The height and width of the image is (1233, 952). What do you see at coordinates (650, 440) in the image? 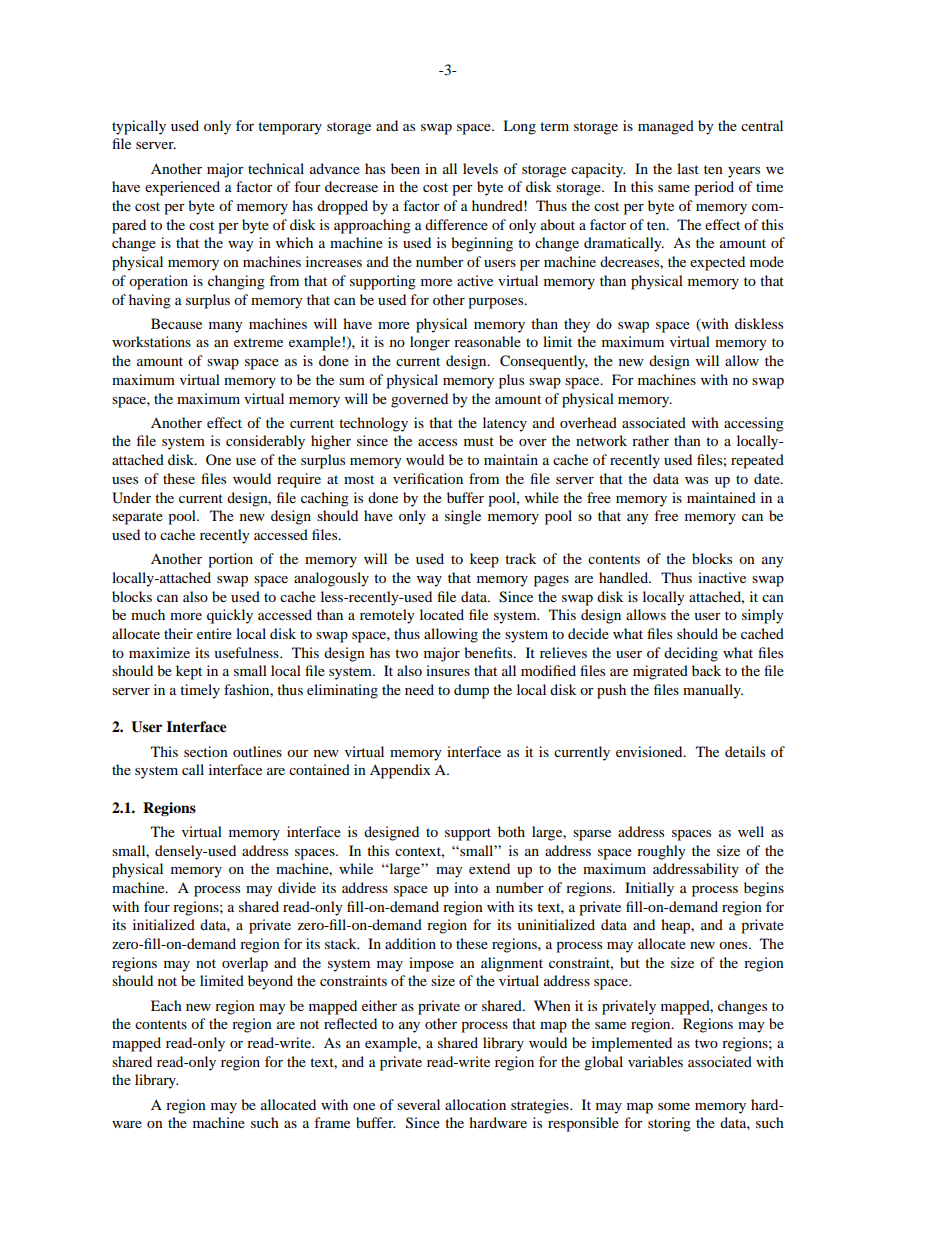
I see `rather` at bounding box center [650, 440].
